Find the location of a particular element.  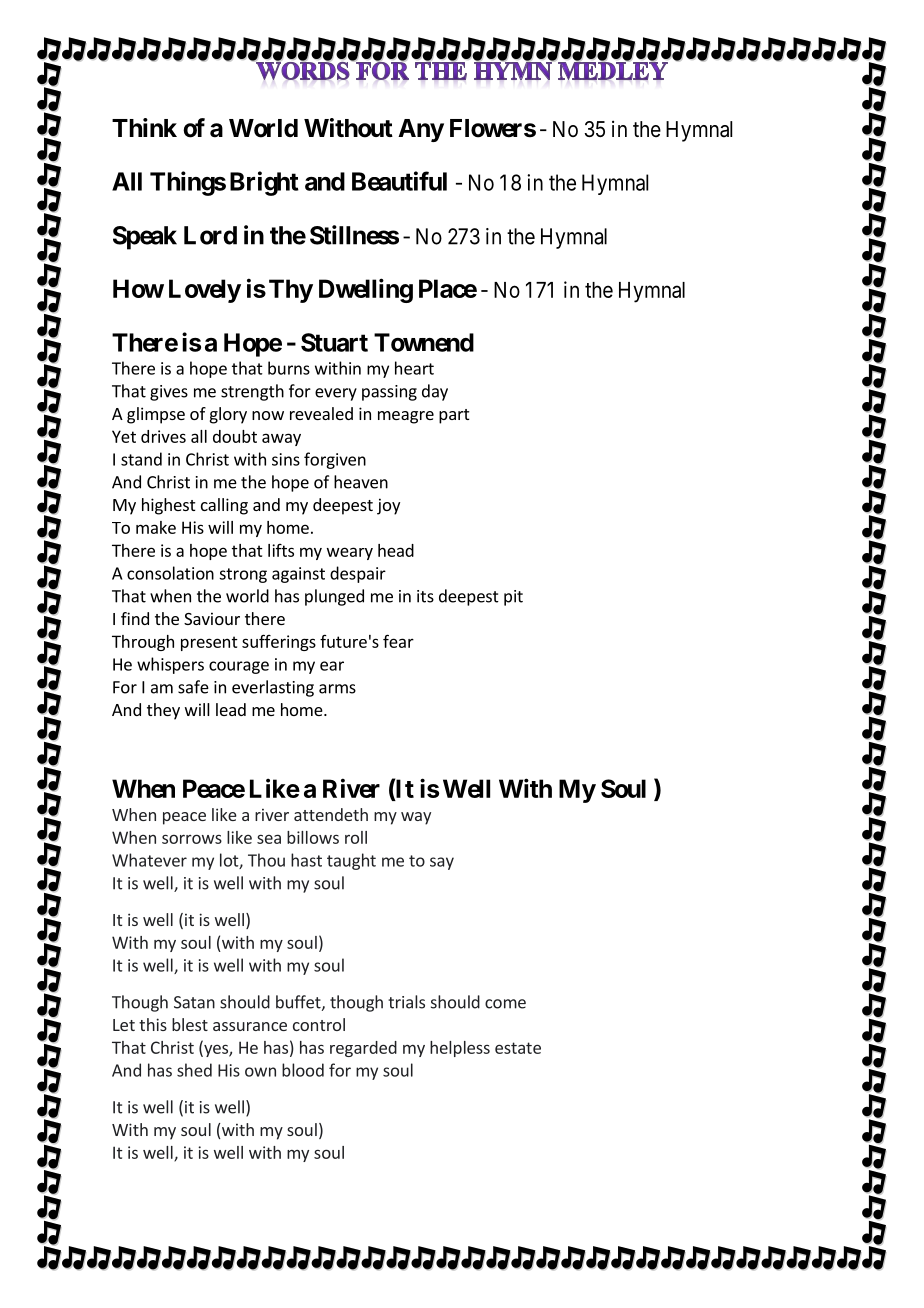

Lovely is located at coordinates (205, 291).
